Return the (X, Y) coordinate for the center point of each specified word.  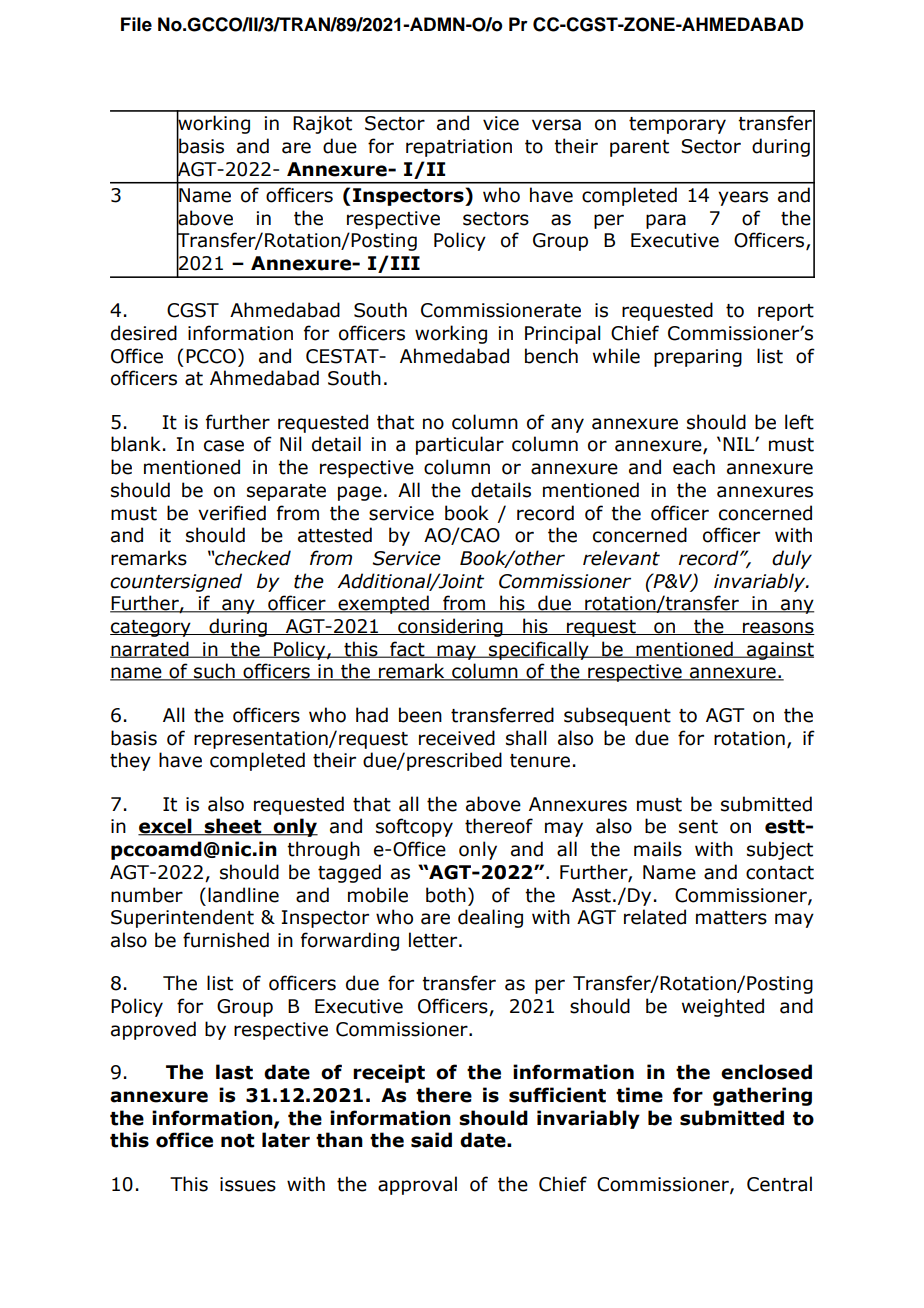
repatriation (459, 148)
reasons (778, 628)
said (431, 1140)
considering (450, 627)
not (238, 1141)
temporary (677, 125)
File (136, 24)
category (151, 628)
